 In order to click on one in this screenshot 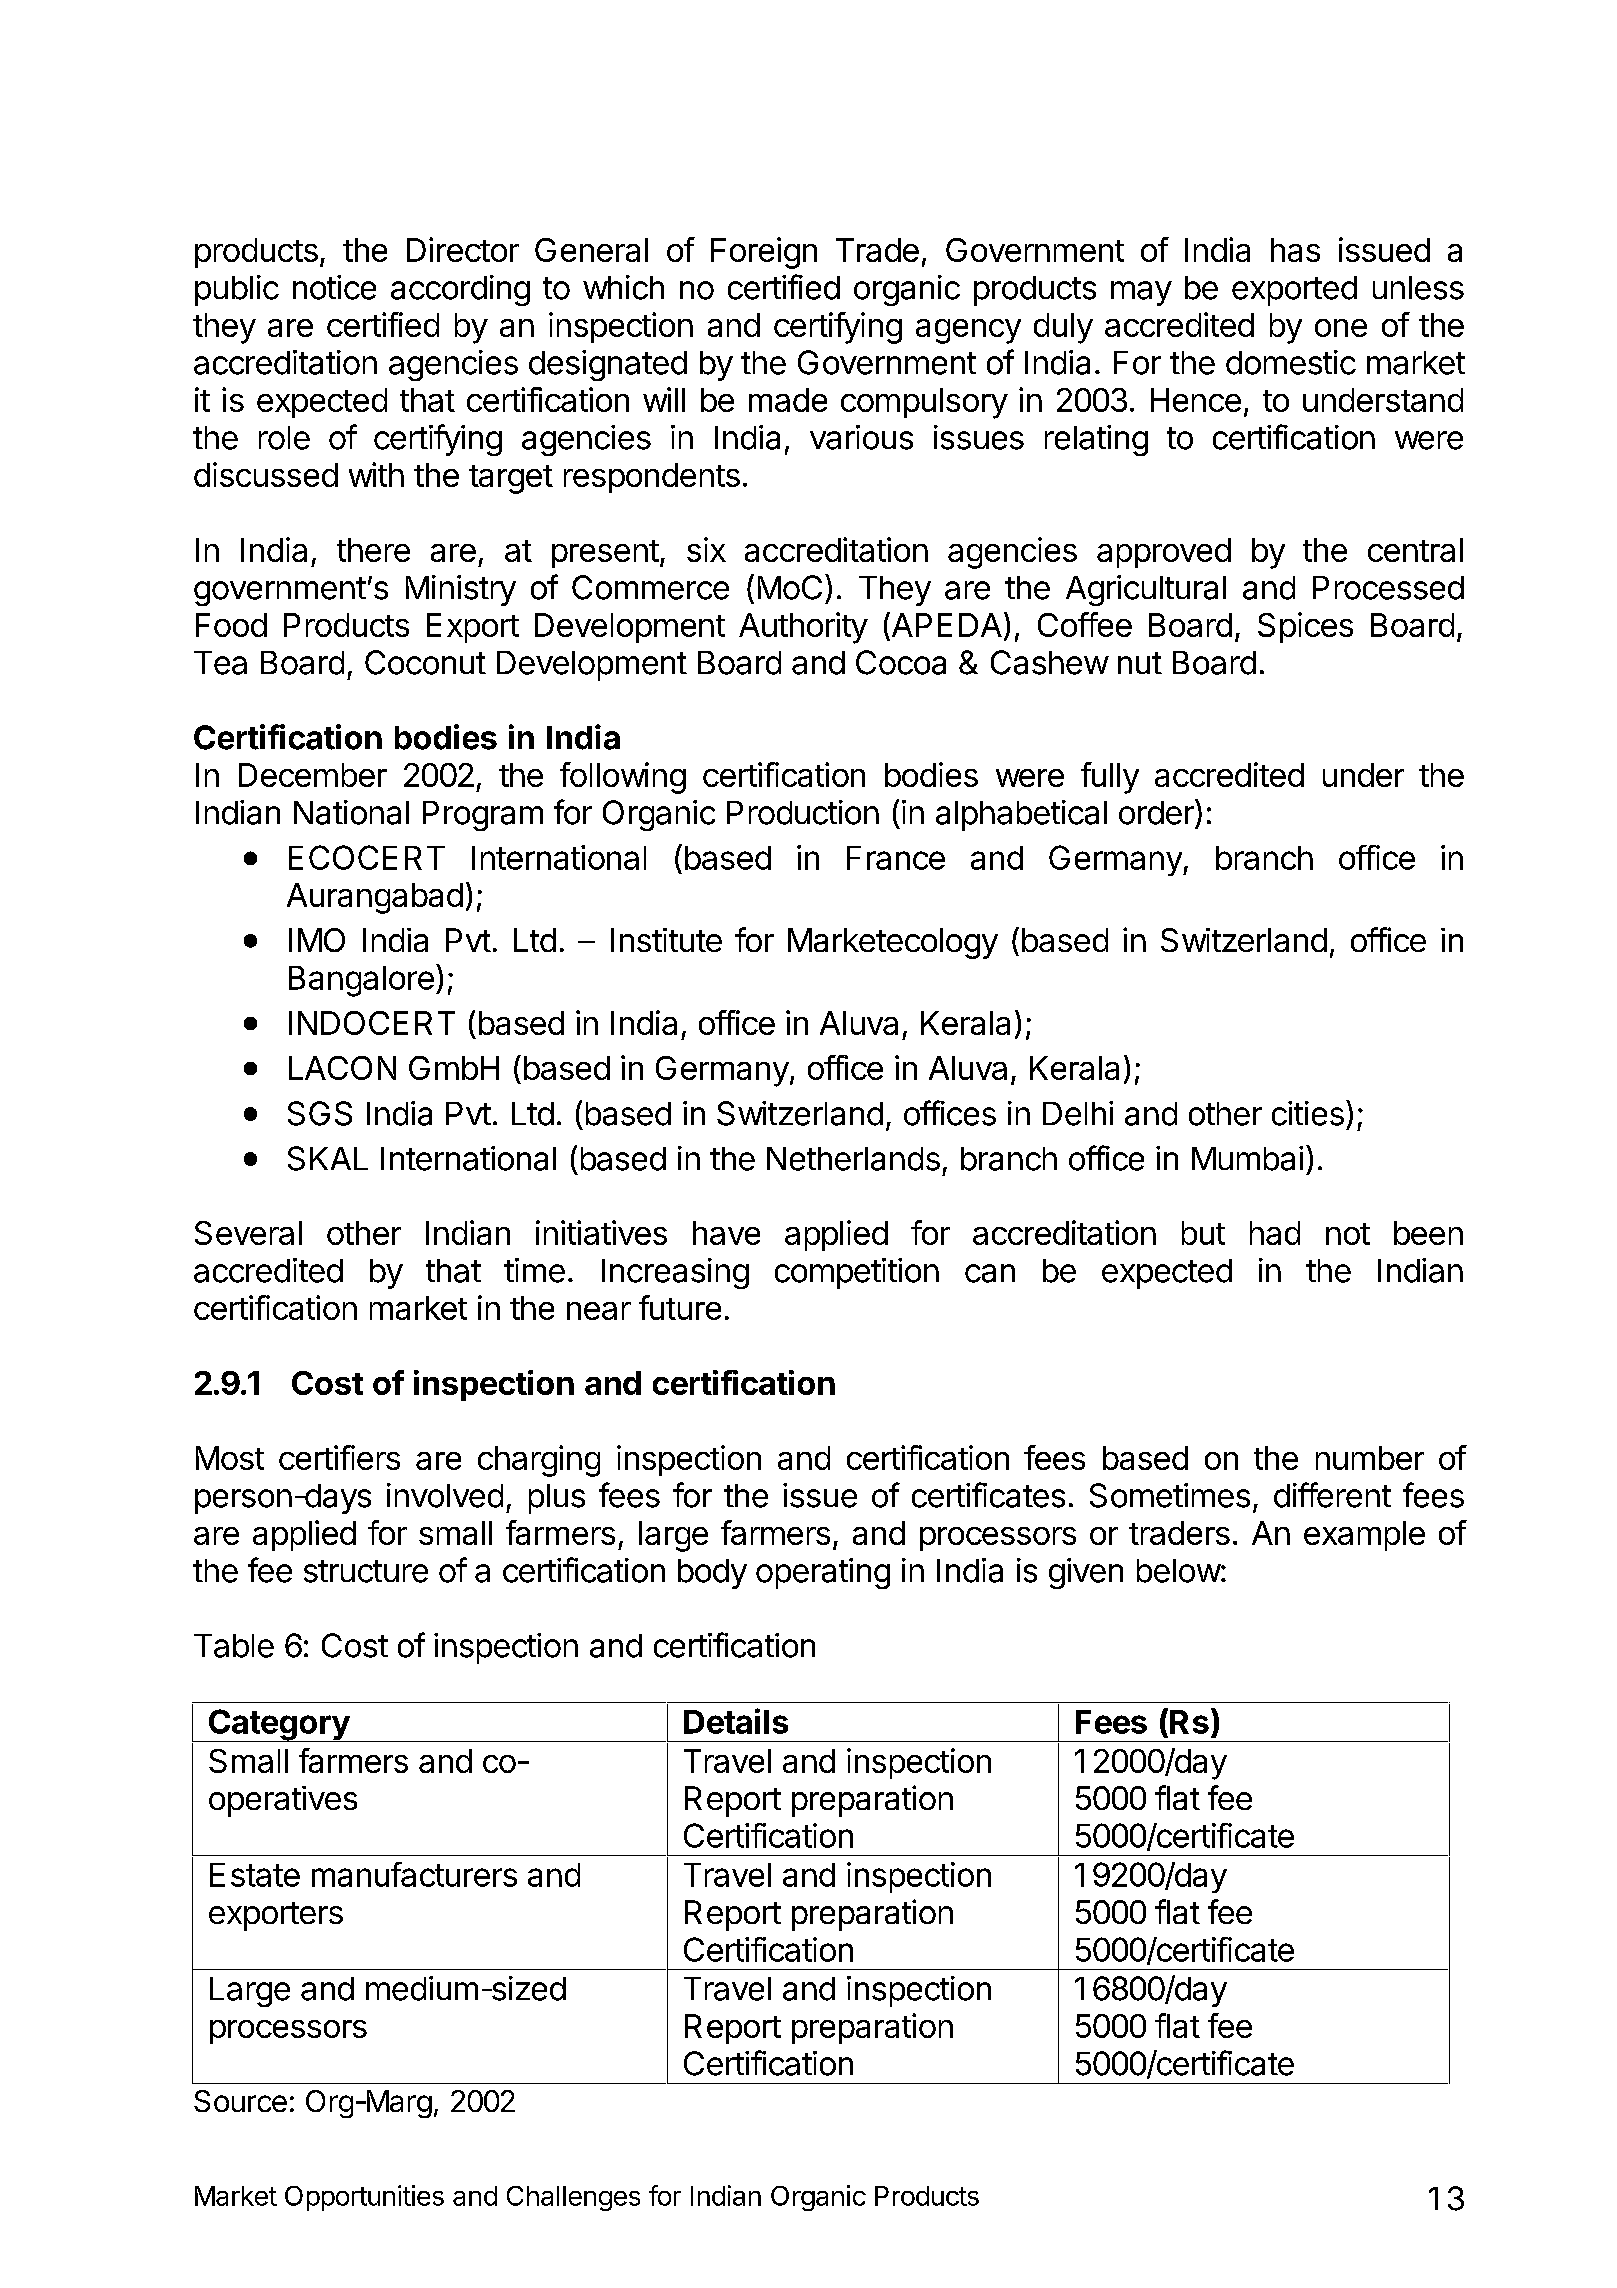, I will do `click(1341, 328)`.
